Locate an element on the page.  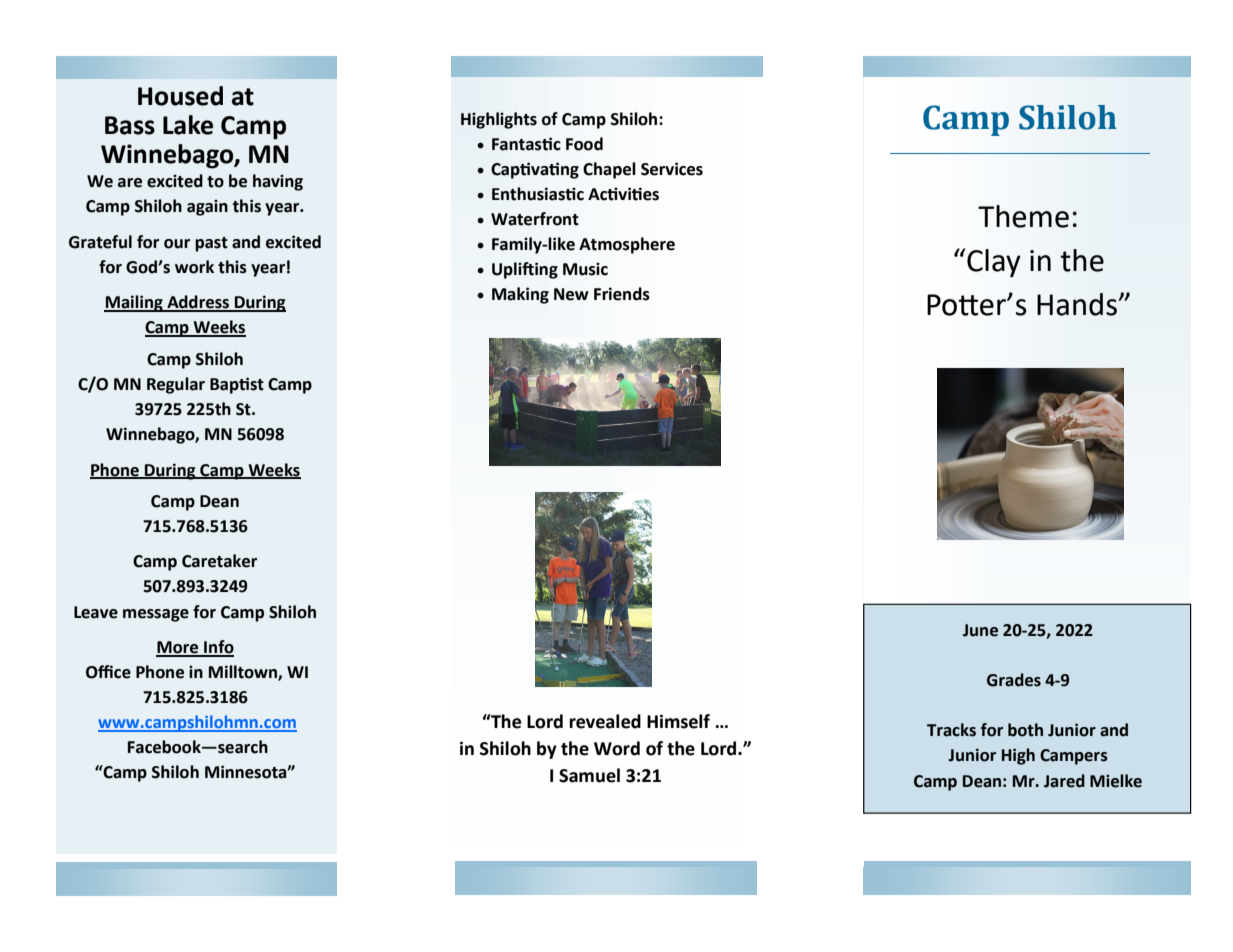
Address is located at coordinates (198, 303).
